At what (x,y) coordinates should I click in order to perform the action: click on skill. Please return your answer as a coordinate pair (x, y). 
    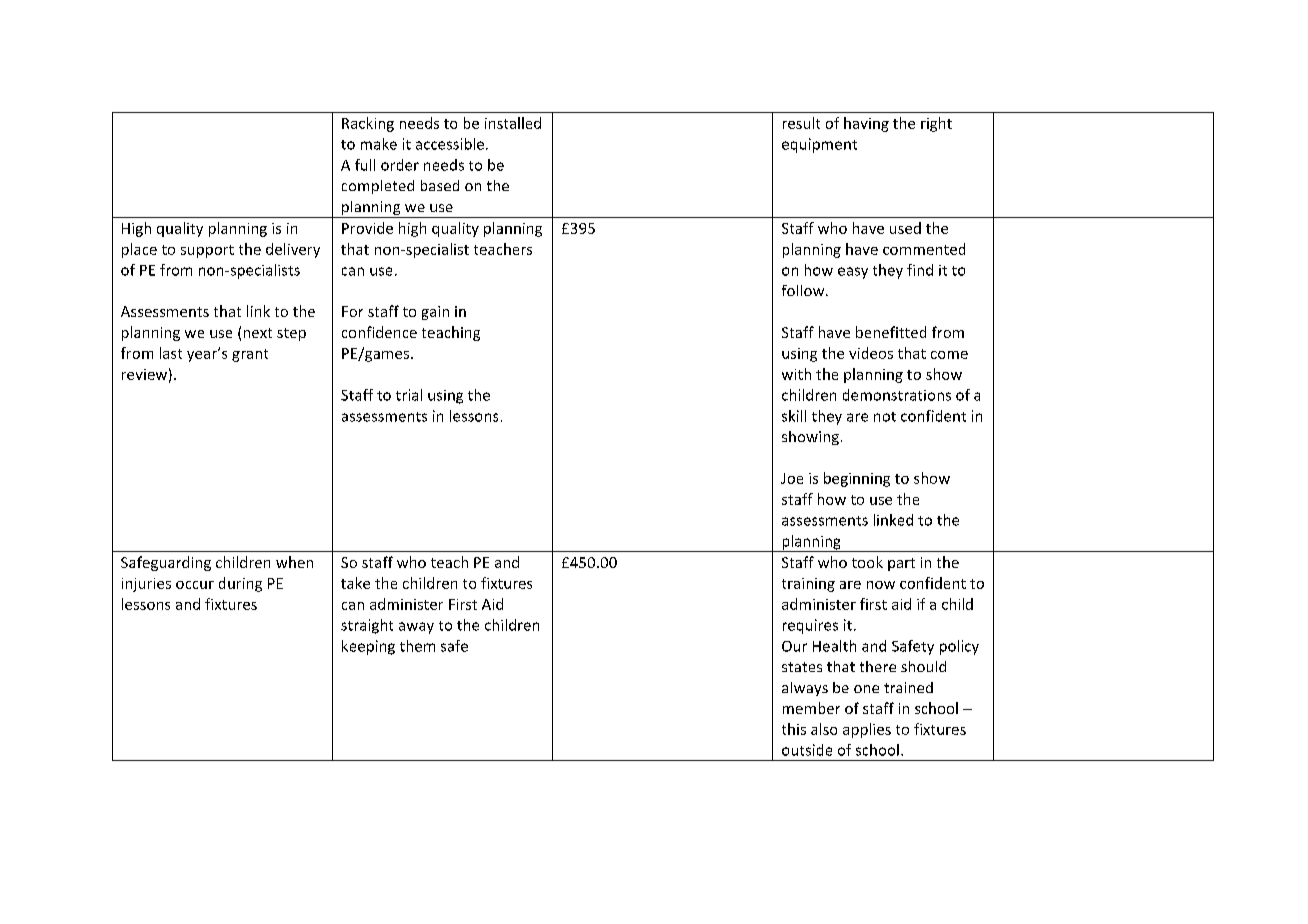
    Looking at the image, I should click on (794, 416).
